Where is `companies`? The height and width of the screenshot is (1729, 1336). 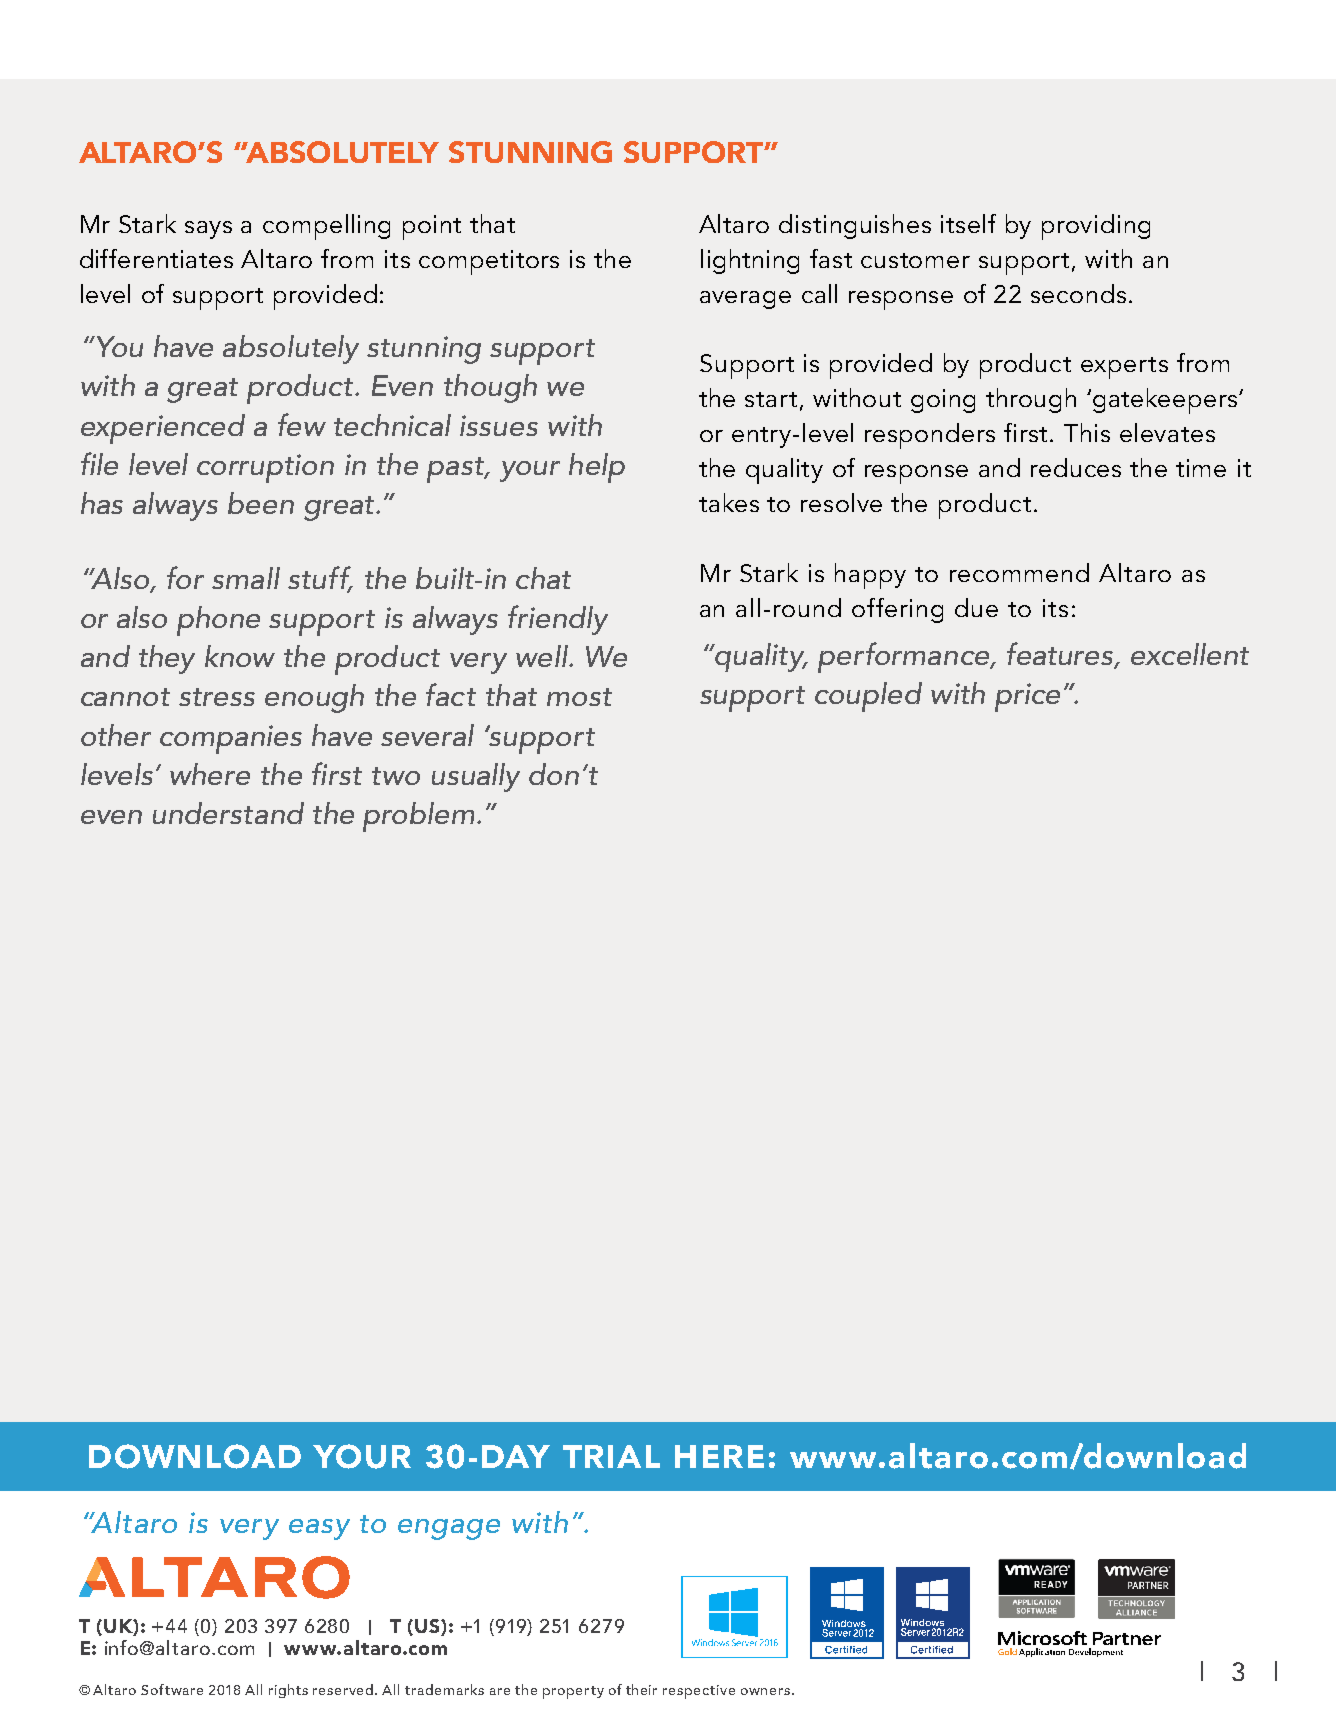
companies is located at coordinates (231, 739).
